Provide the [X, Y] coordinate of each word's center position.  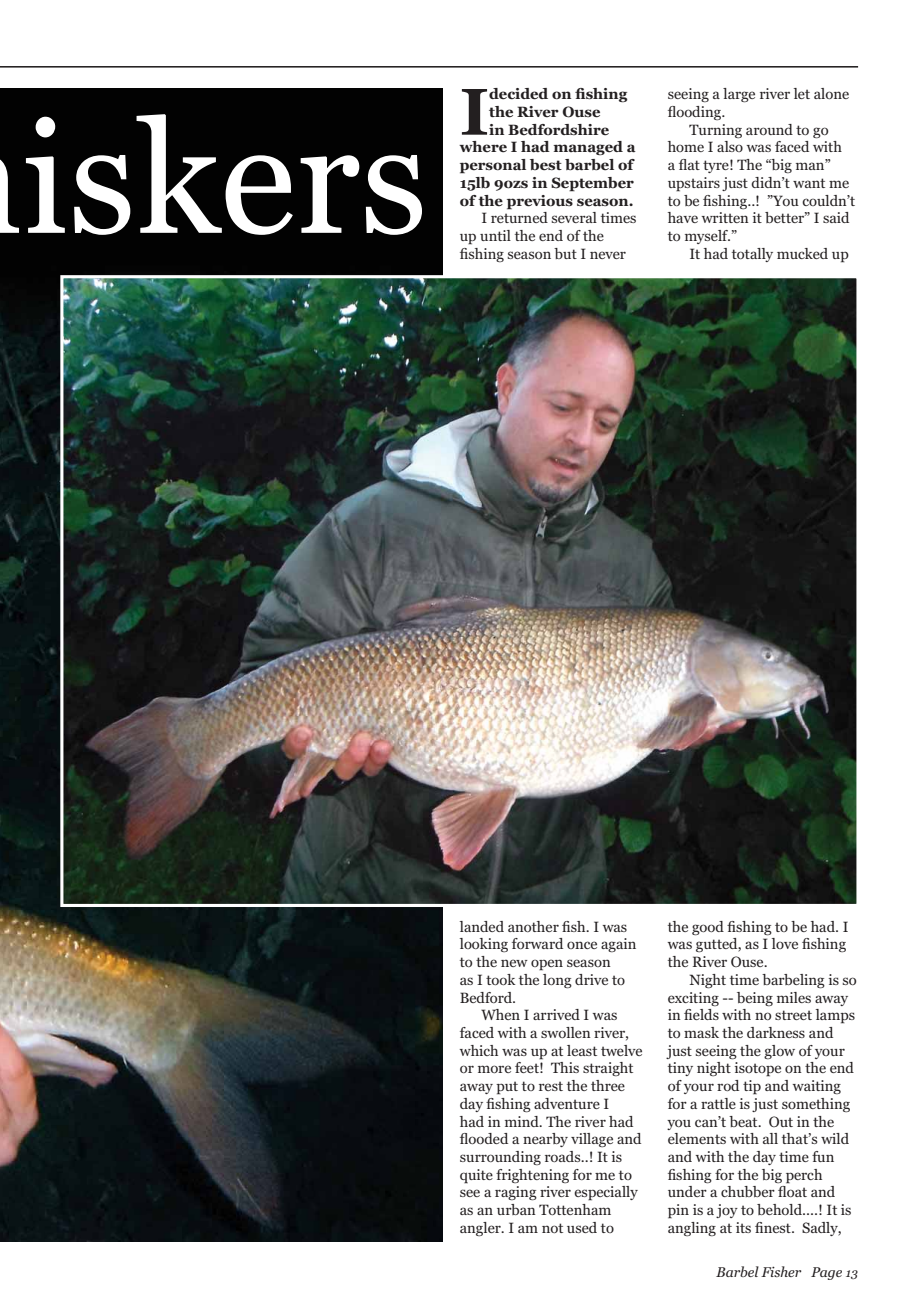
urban [516, 1209]
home [686, 146]
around [769, 129]
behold [781, 1209]
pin [678, 1211]
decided [518, 94]
